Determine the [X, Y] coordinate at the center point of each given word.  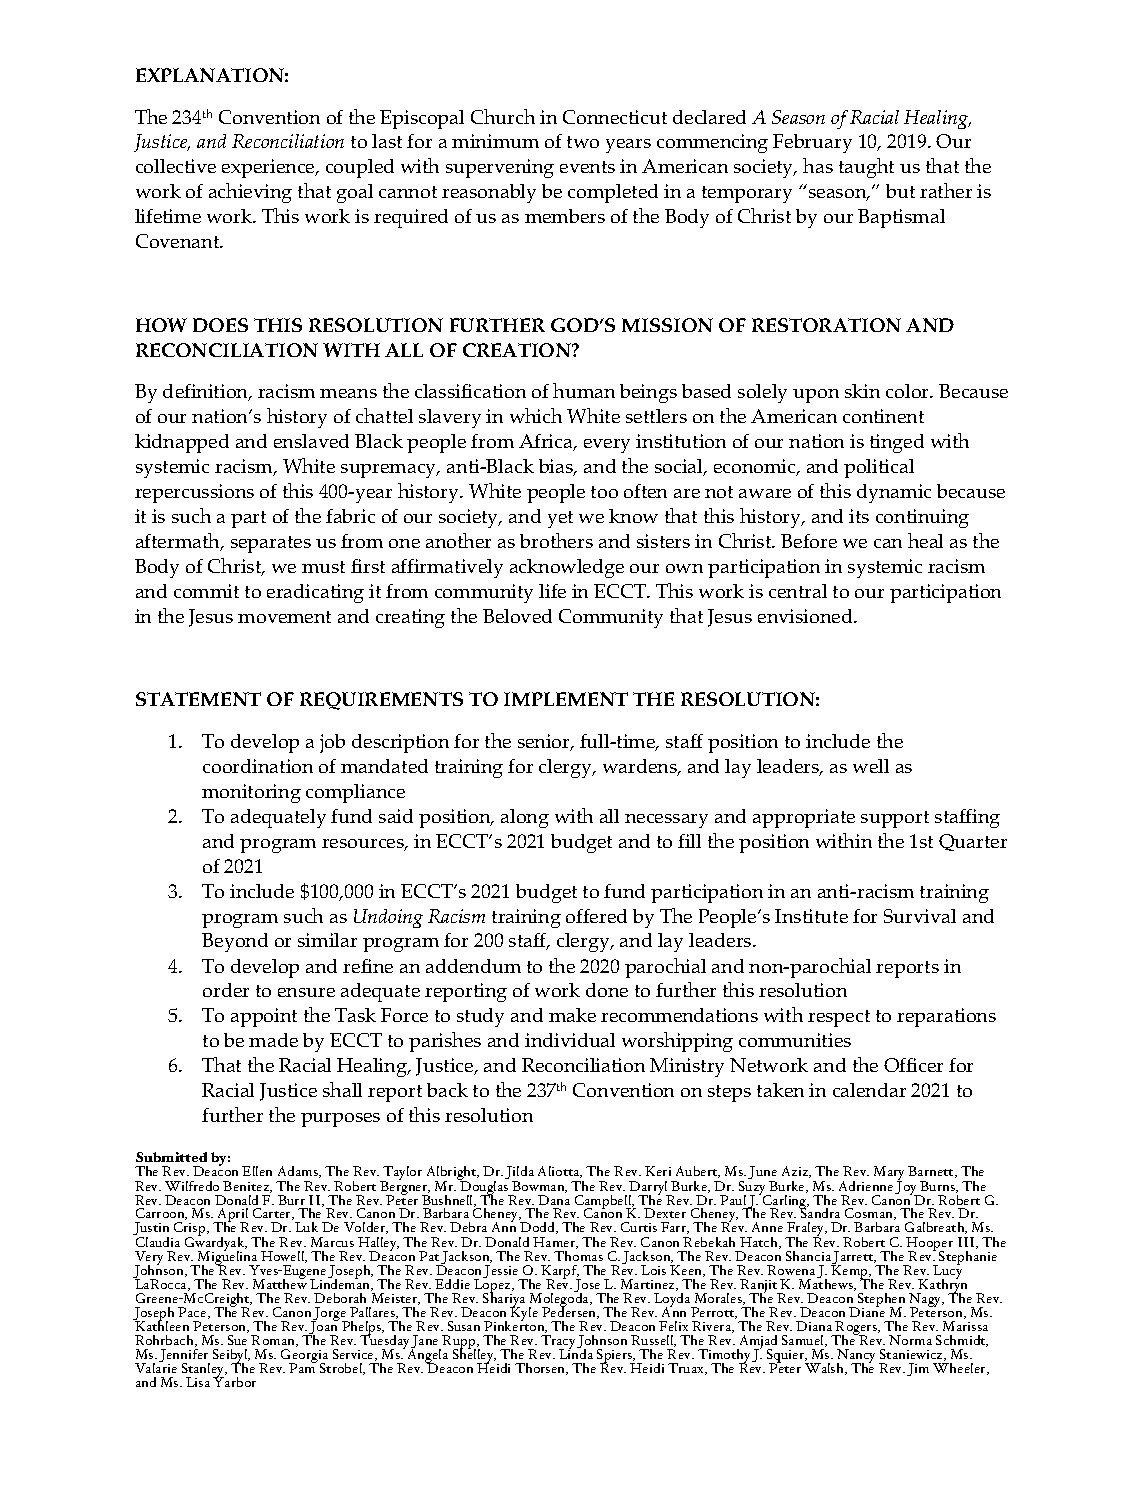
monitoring [251, 793]
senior [545, 742]
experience [269, 168]
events [587, 167]
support [895, 819]
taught [866, 168]
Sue [237, 1340]
